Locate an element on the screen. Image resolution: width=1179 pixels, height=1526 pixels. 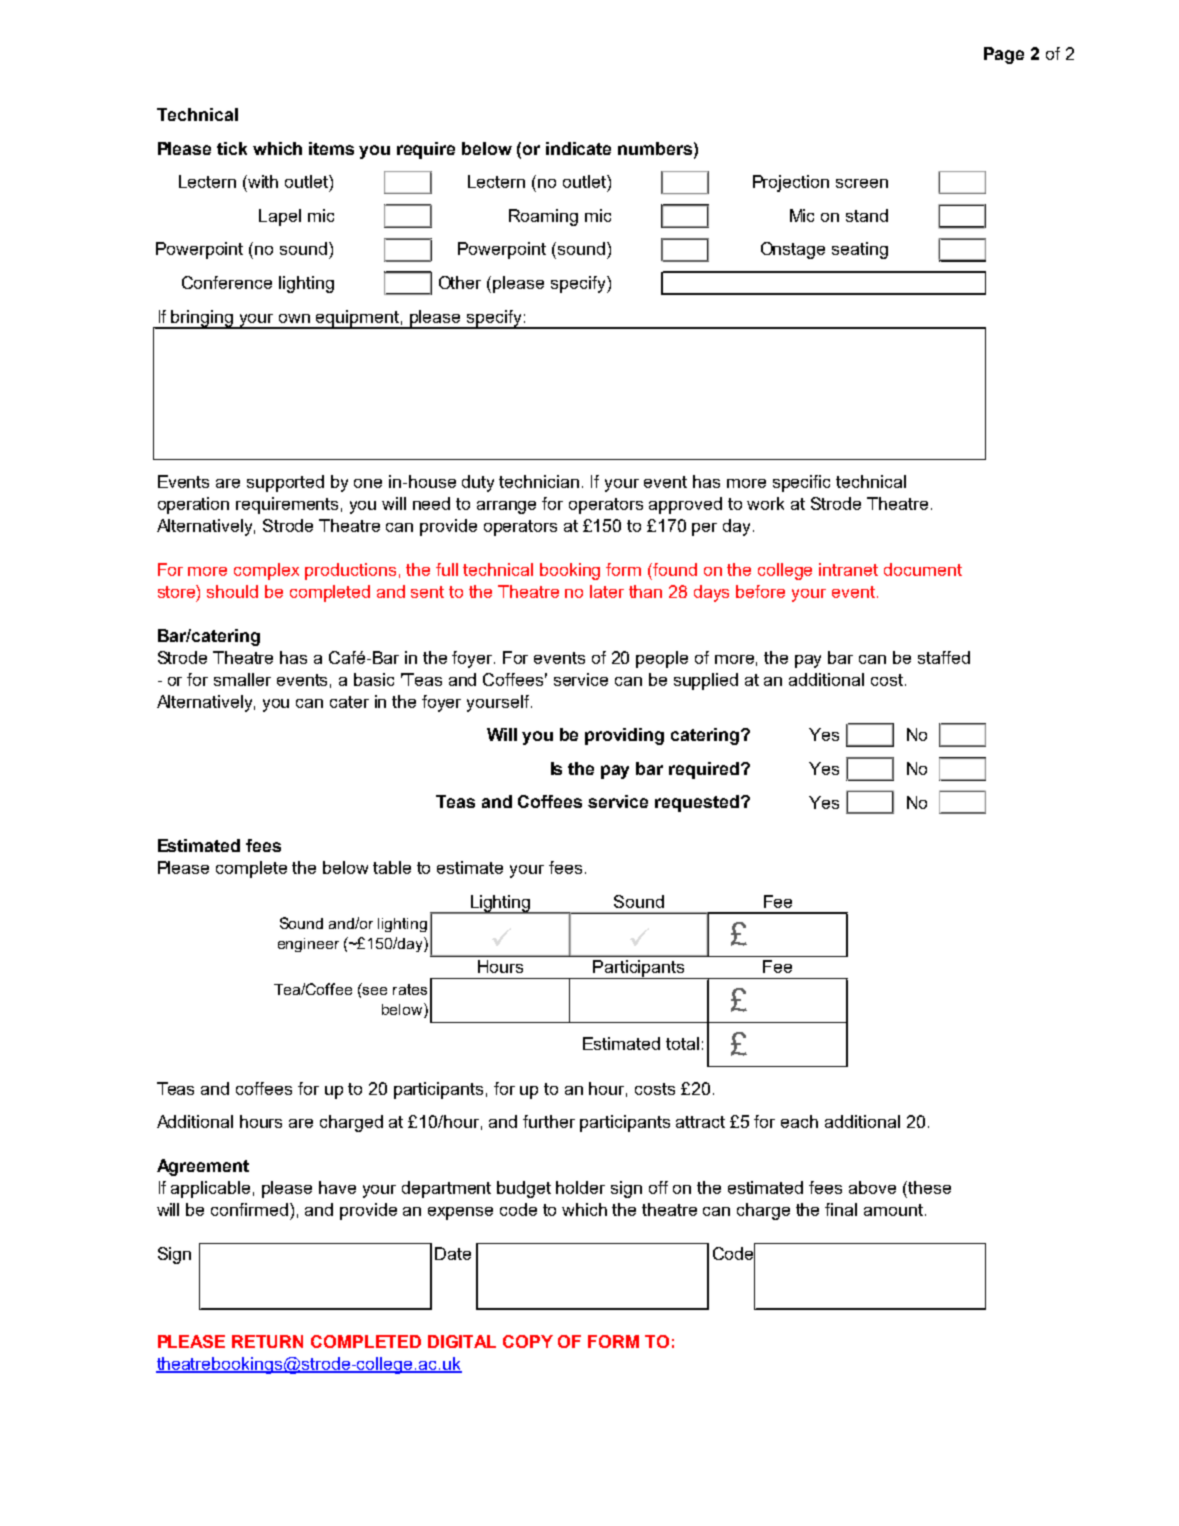
table is located at coordinates (392, 867).
